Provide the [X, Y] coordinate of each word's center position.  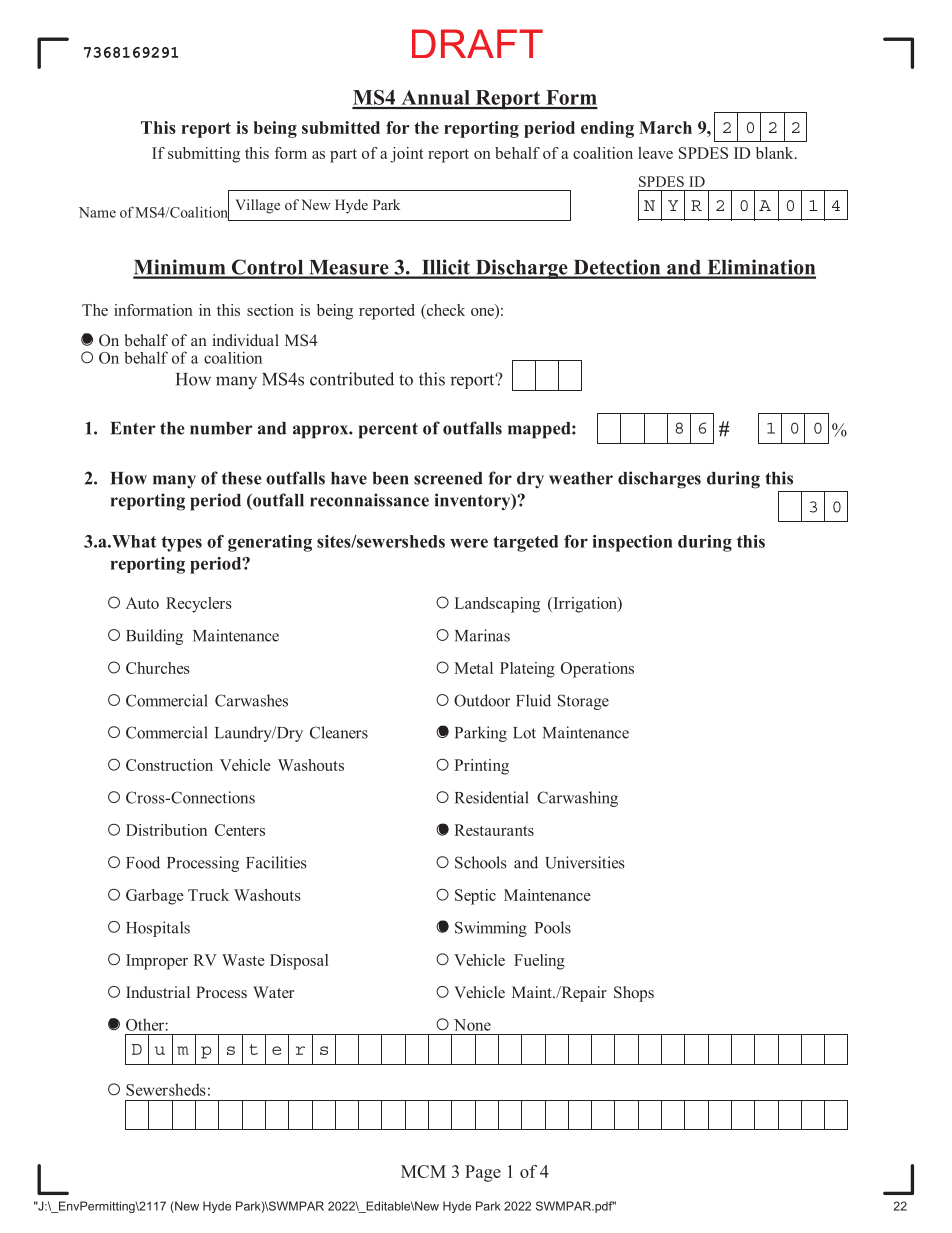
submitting [204, 155]
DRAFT [477, 43]
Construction [169, 765]
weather [581, 478]
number [221, 428]
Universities [585, 862]
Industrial [158, 992]
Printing [481, 767]
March [665, 127]
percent [388, 431]
